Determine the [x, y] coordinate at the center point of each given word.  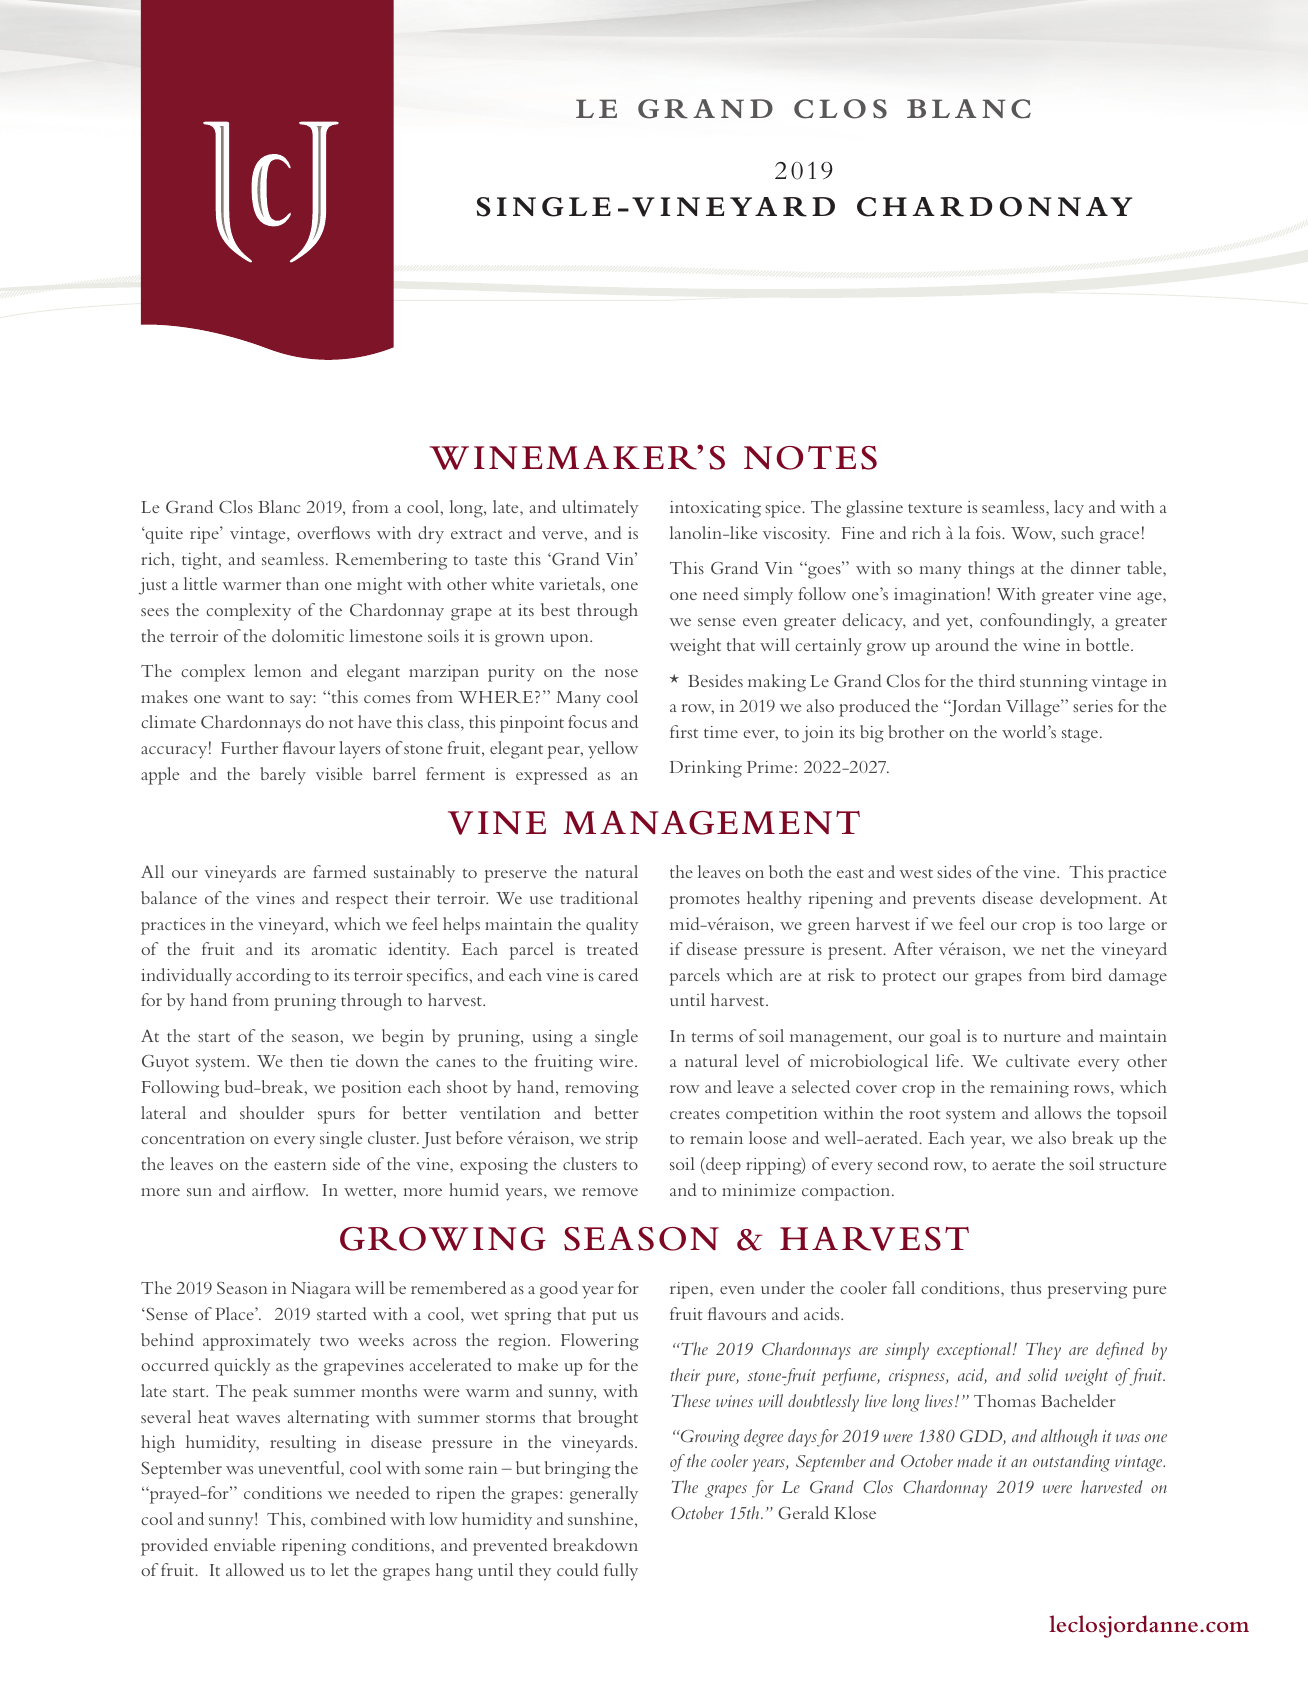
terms [712, 1037]
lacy [1069, 509]
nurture [1032, 1037]
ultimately [600, 509]
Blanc [279, 506]
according [273, 977]
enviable [245, 1544]
